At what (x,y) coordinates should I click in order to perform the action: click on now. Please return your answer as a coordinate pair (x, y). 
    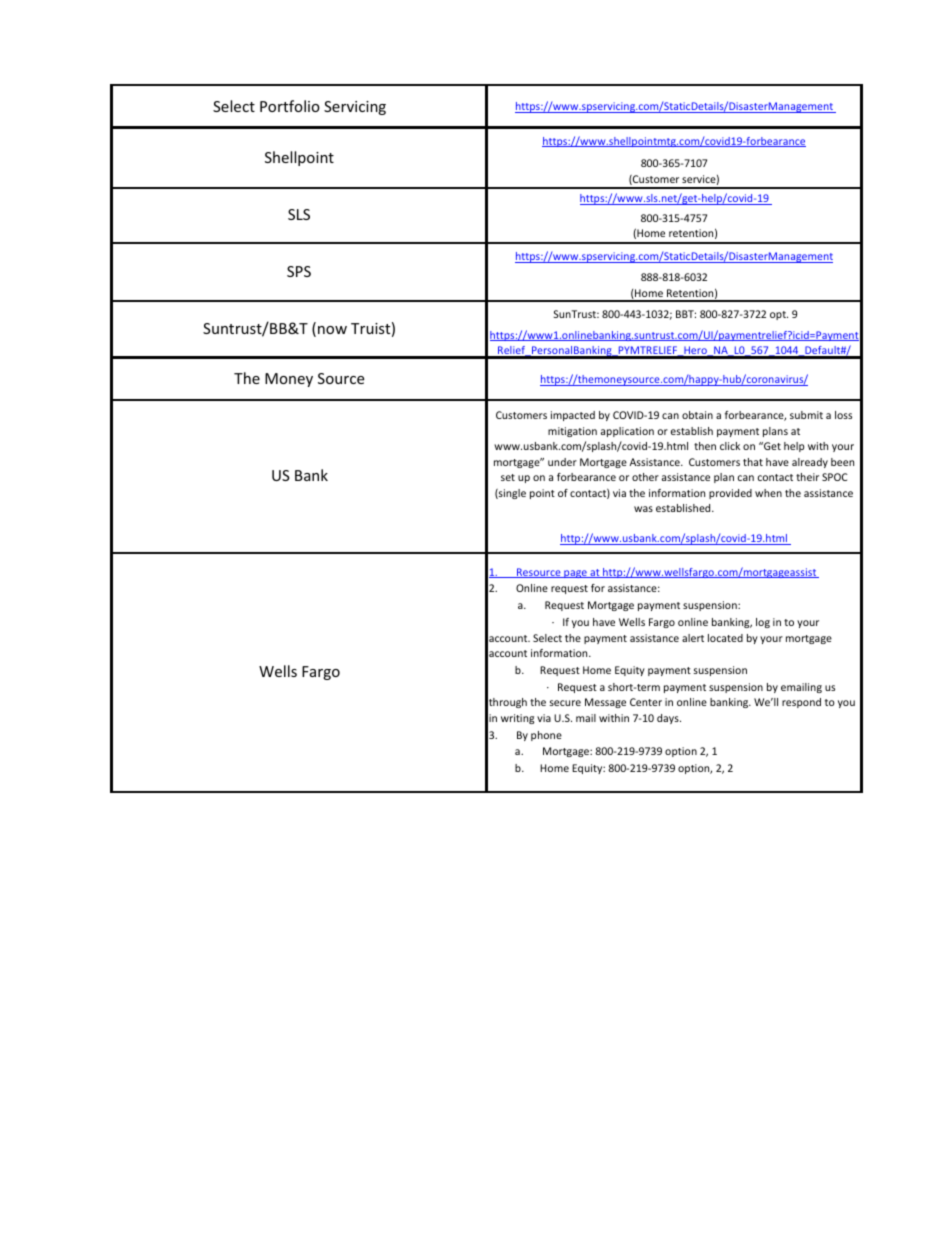
    Looking at the image, I should click on (332, 330).
